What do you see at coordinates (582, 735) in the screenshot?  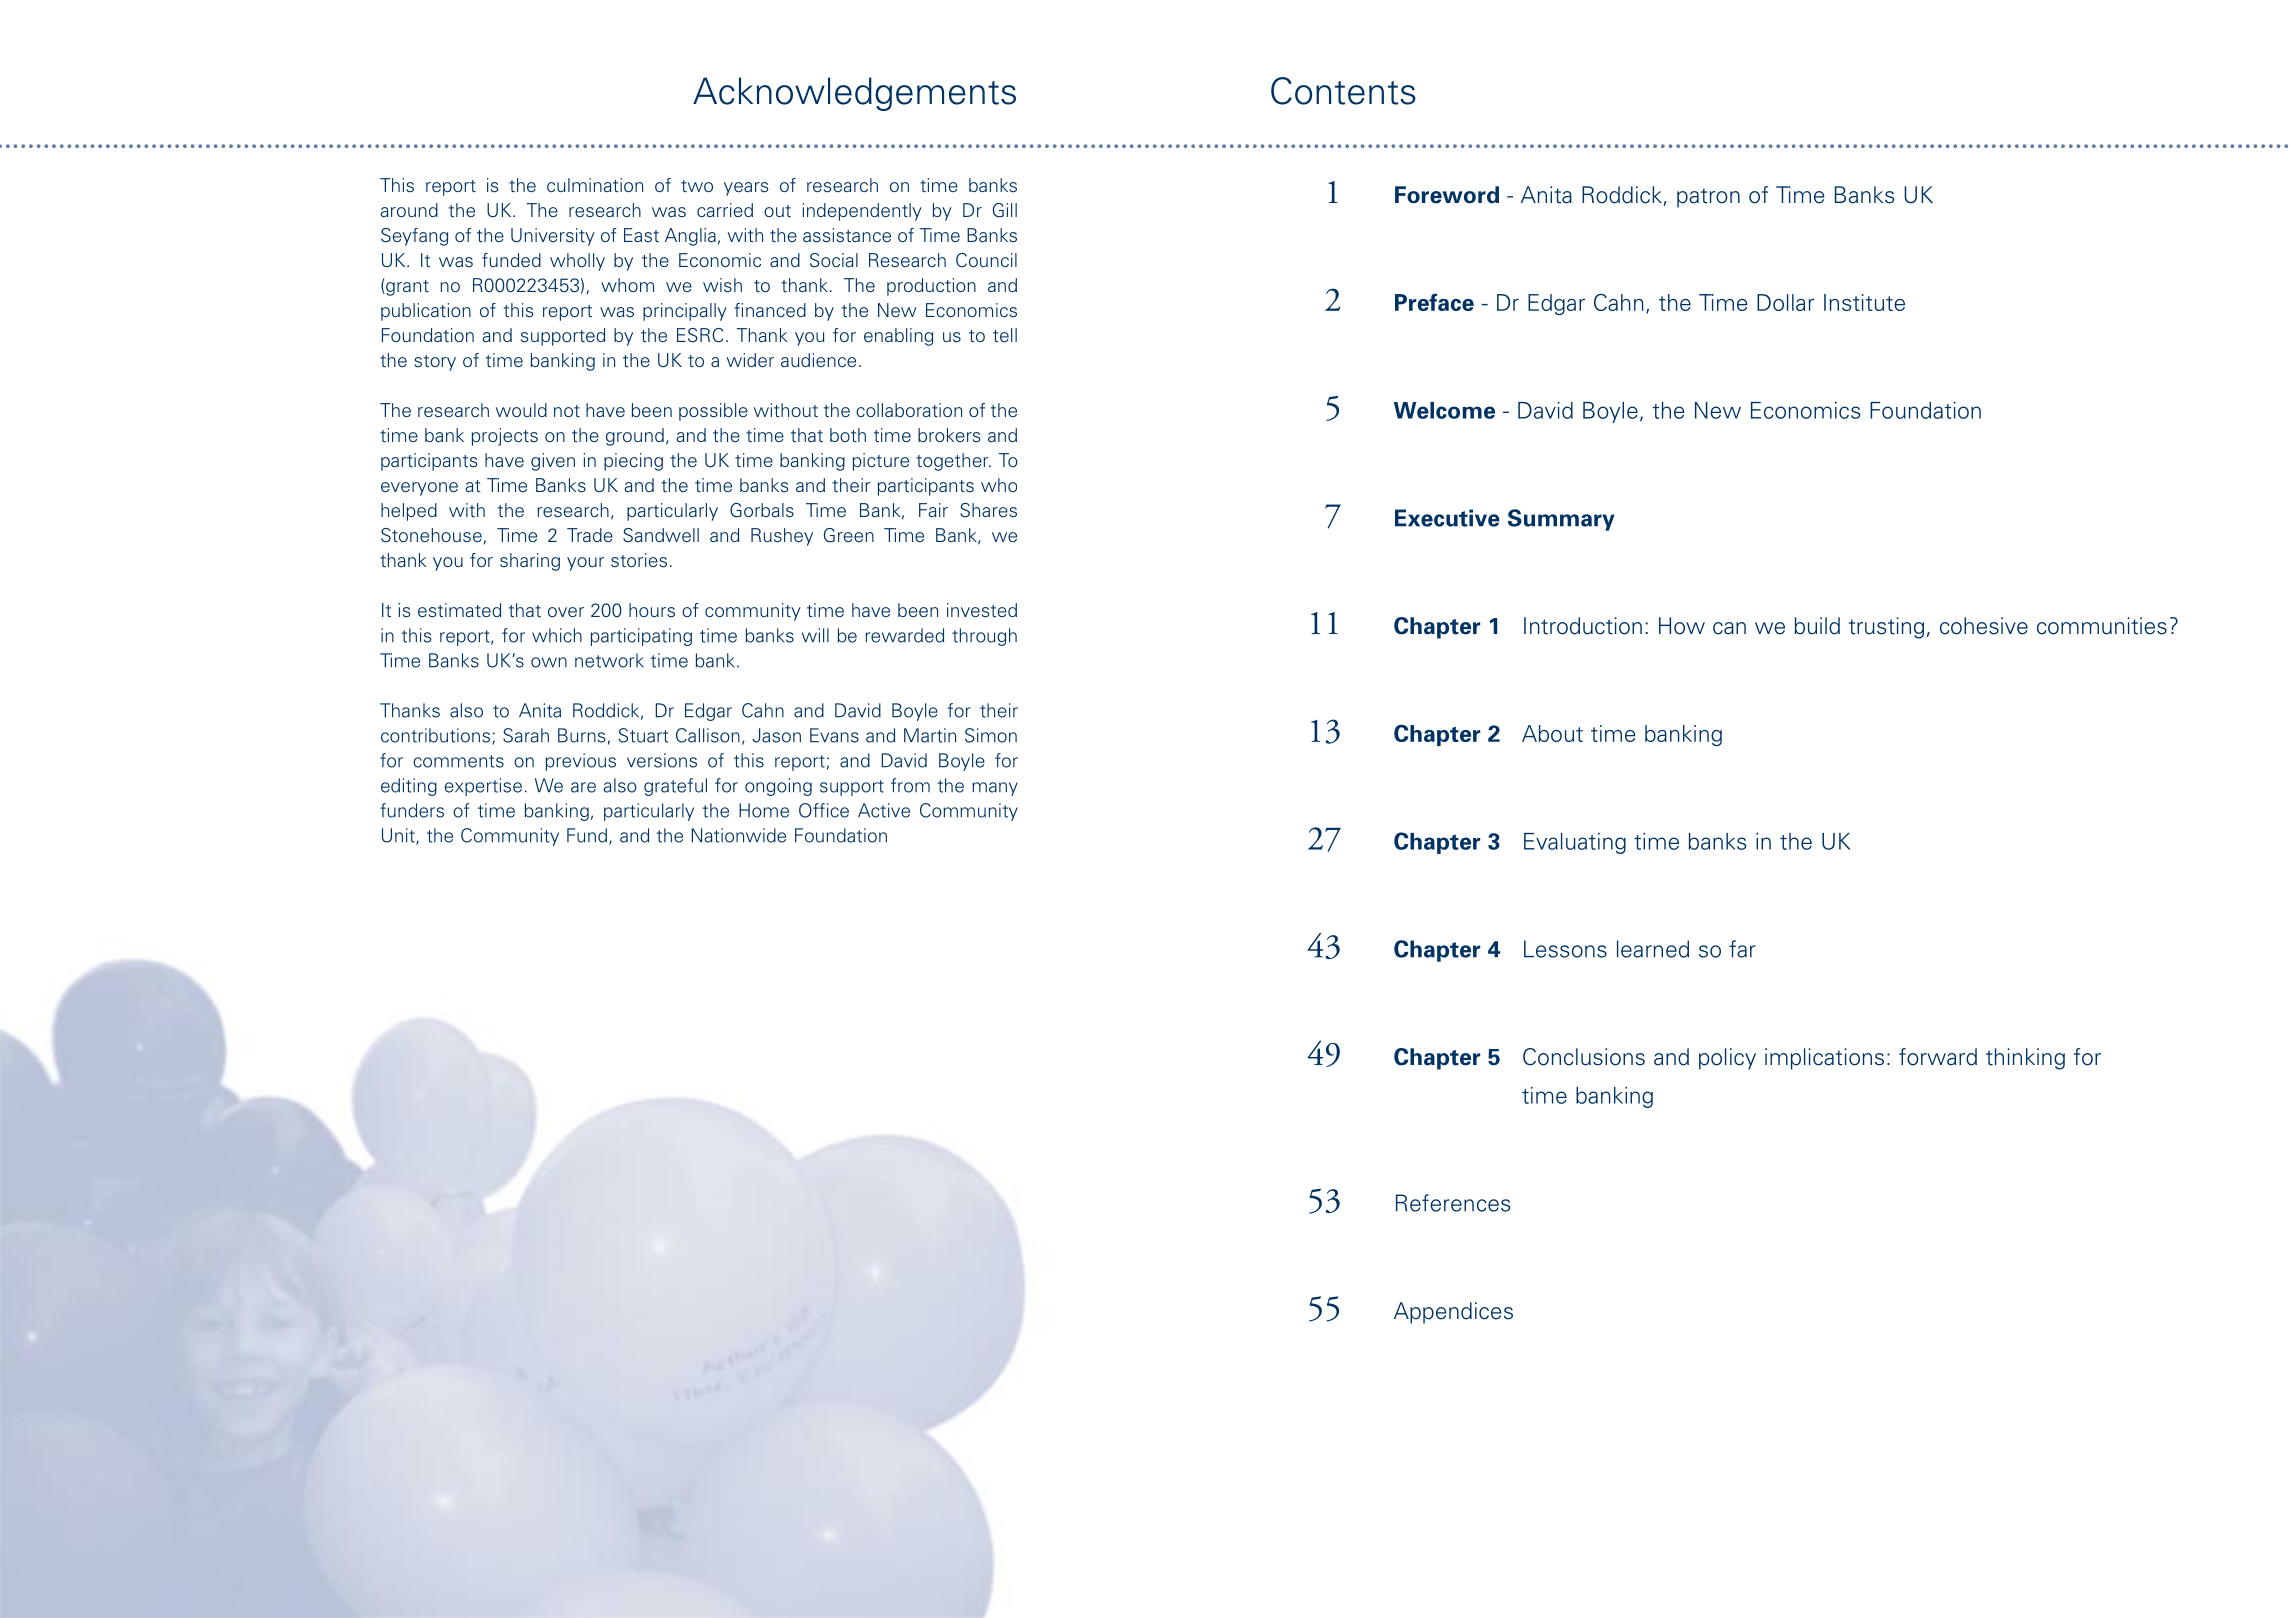 I see `Burns` at bounding box center [582, 735].
